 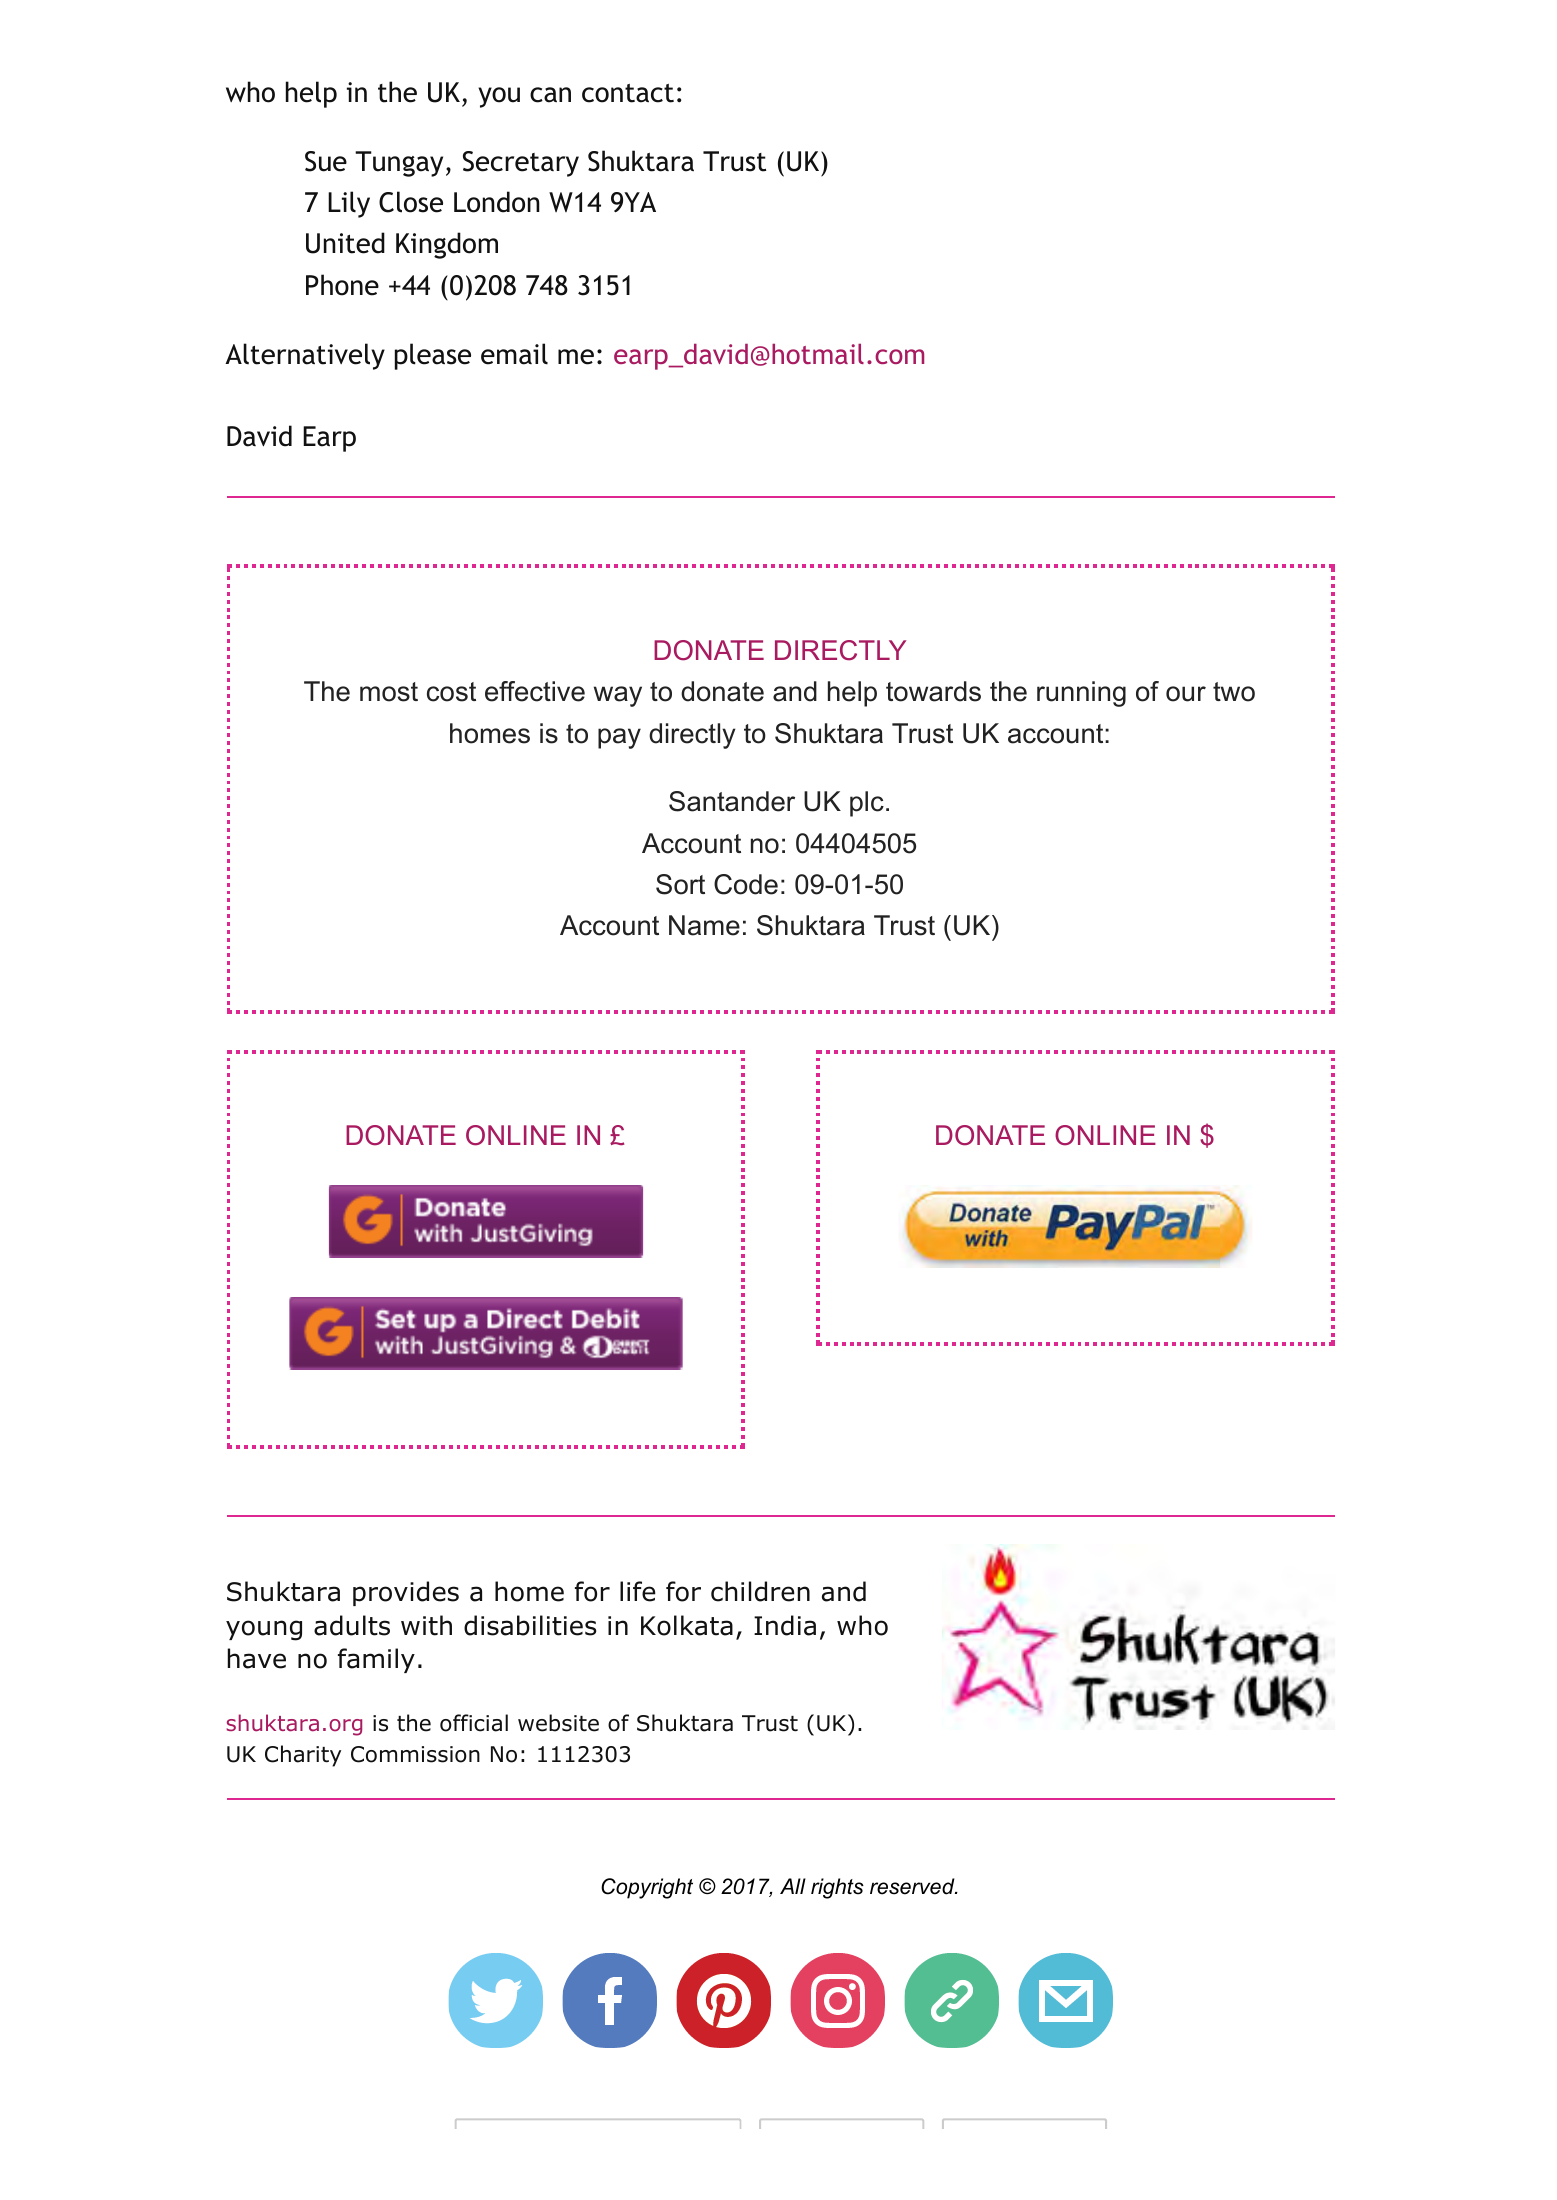 I want to click on can, so click(x=550, y=95).
